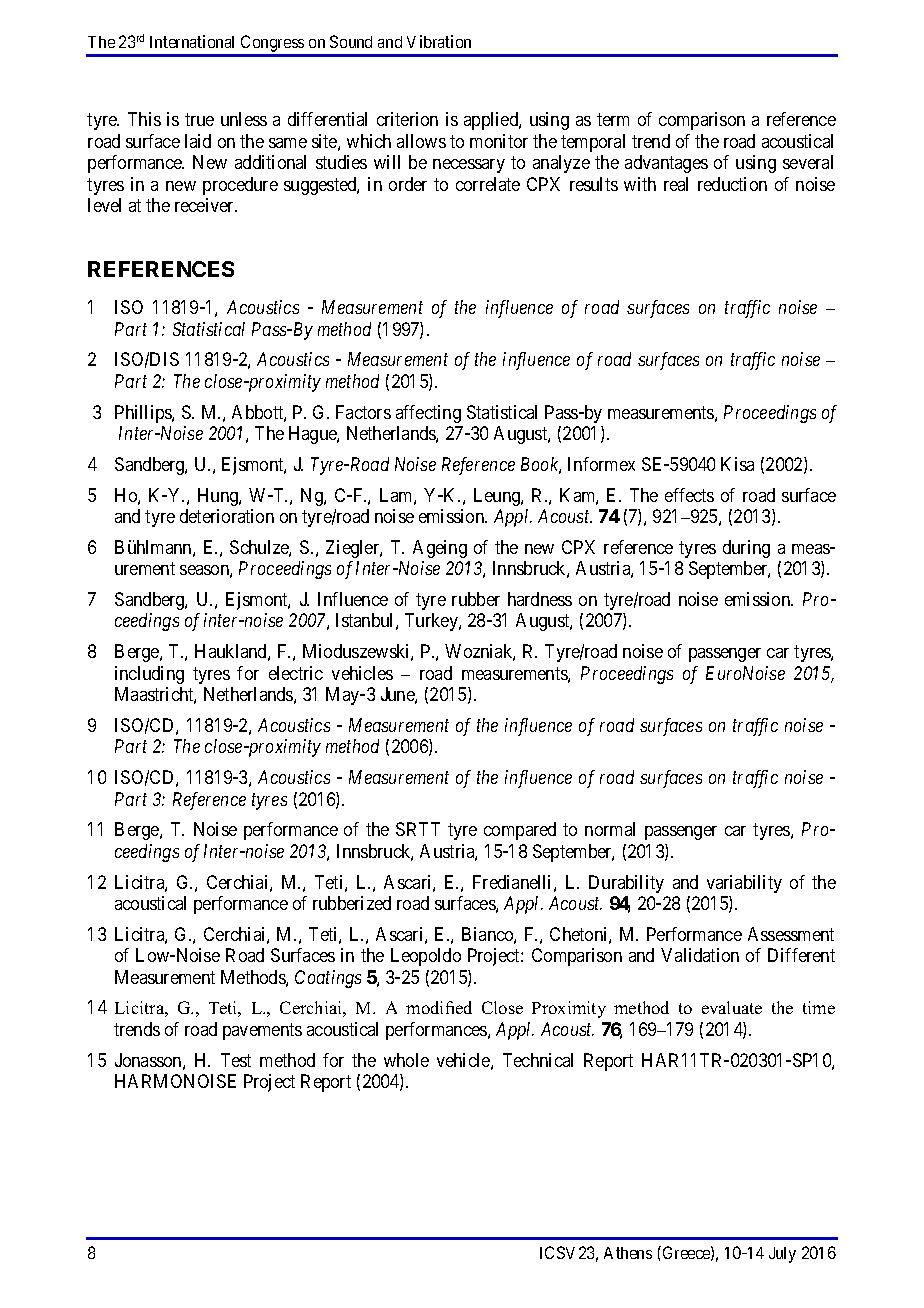  Describe the element at coordinates (737, 464) in the screenshot. I see `Kisa` at that location.
